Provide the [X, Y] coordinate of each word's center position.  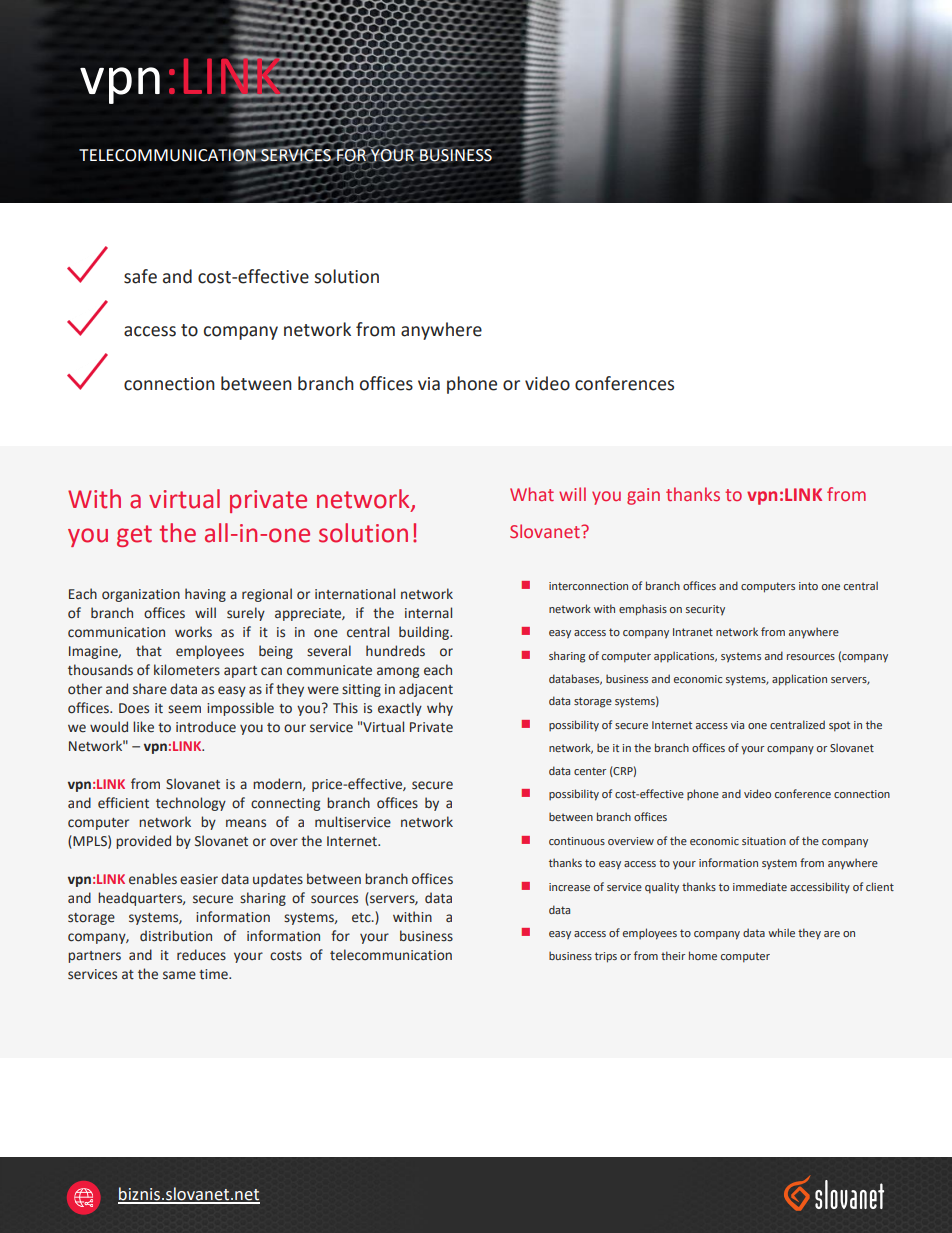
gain [643, 496]
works [193, 632]
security [705, 610]
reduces [201, 955]
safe [140, 276]
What [532, 494]
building [425, 633]
